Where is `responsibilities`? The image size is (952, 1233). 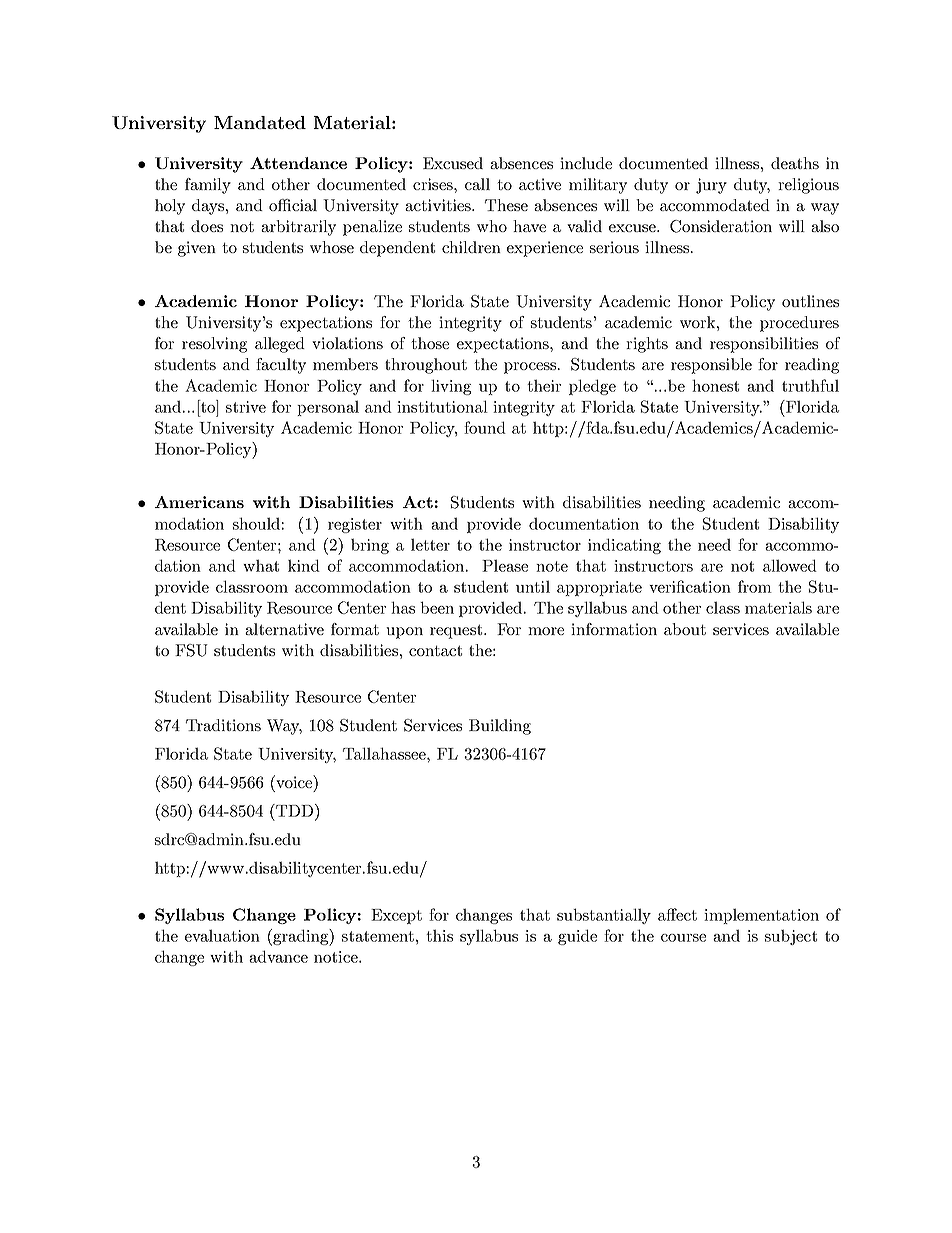
responsibilities is located at coordinates (764, 345).
